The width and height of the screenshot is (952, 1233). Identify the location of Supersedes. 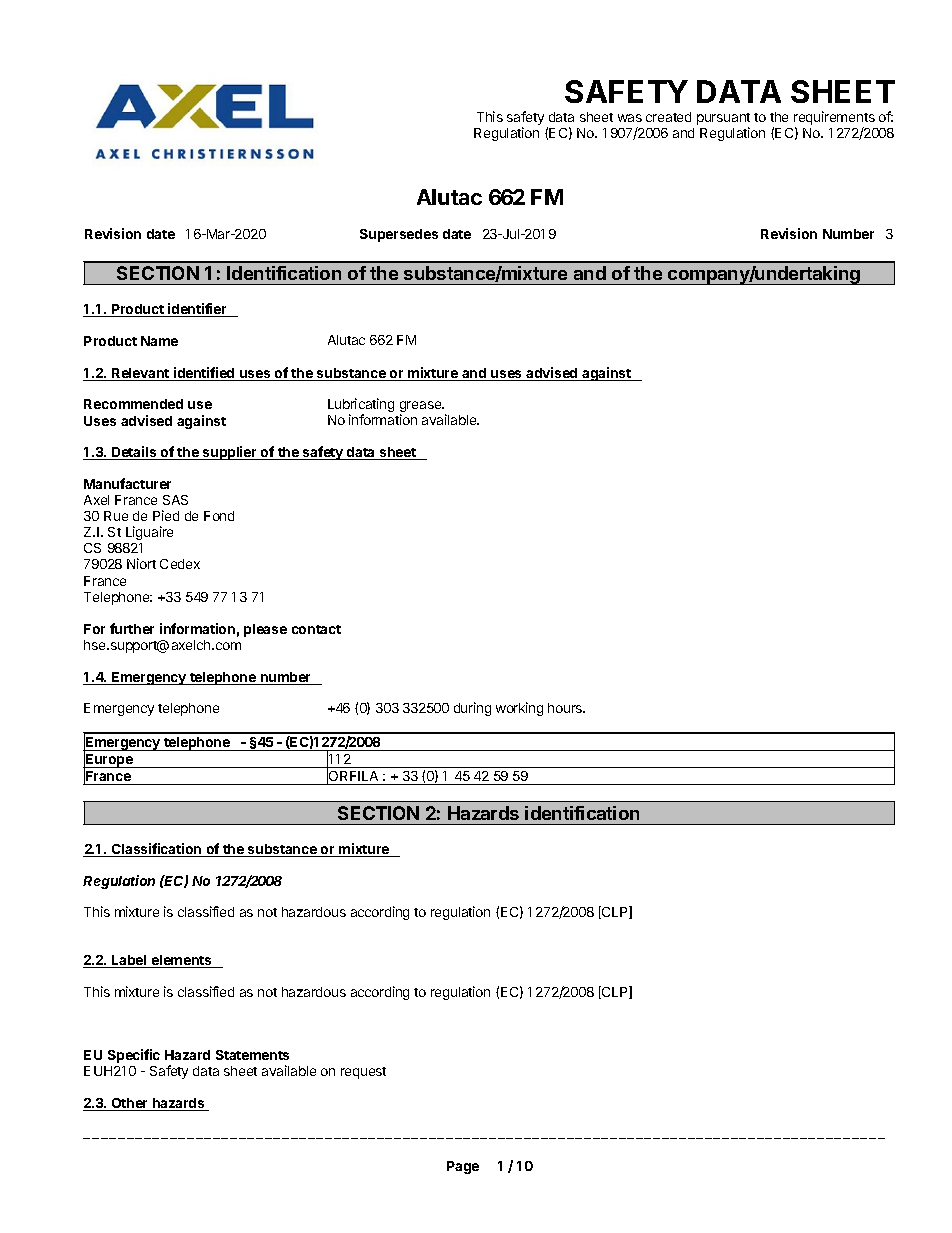
(399, 235).
